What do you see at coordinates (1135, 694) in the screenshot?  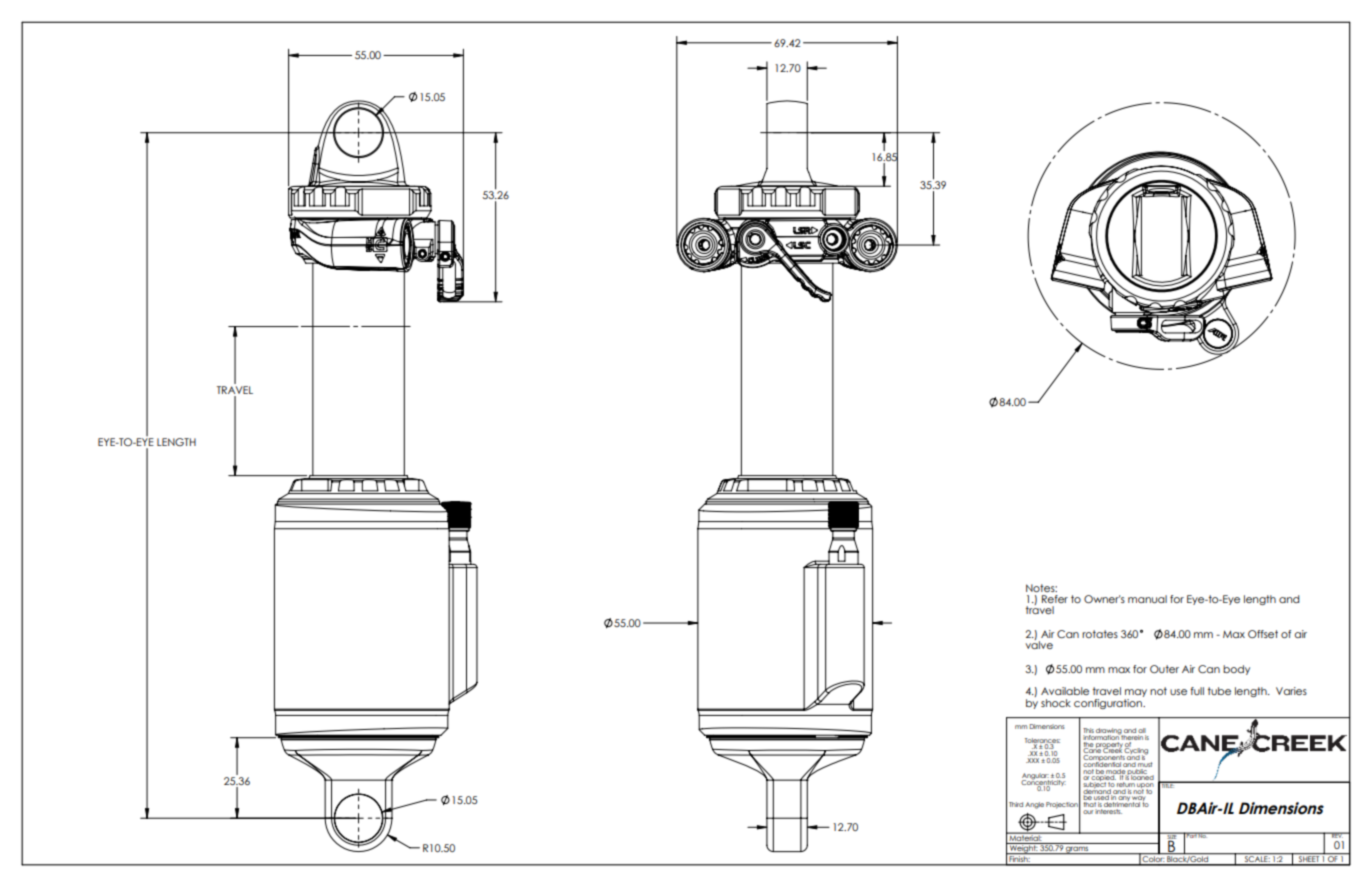 I see `may` at bounding box center [1135, 694].
